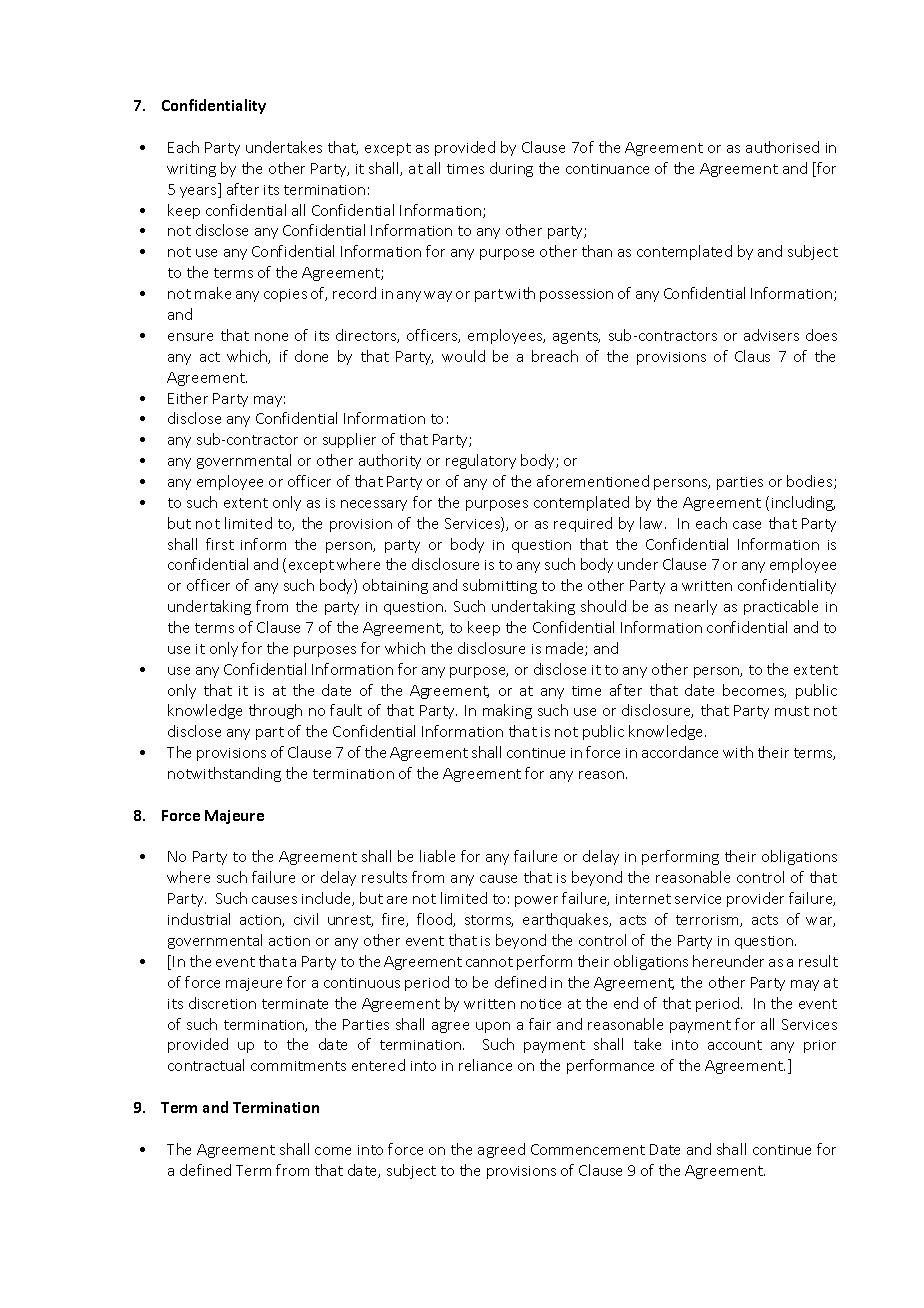 This screenshot has height=1308, width=924. What do you see at coordinates (511, 169) in the screenshot?
I see `during` at bounding box center [511, 169].
